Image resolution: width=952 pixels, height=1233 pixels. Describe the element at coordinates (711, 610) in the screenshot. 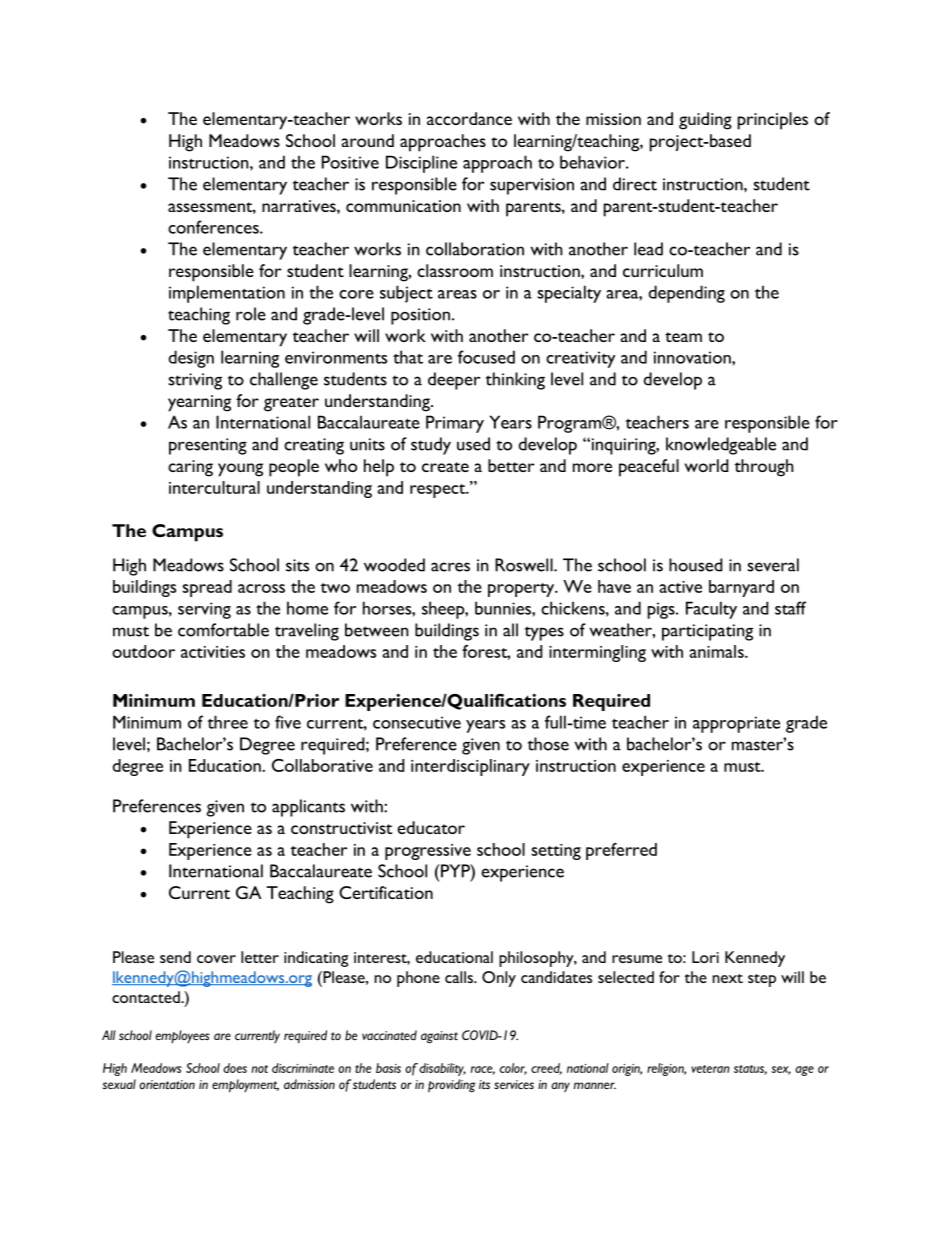

I see `Faculty` at that location.
